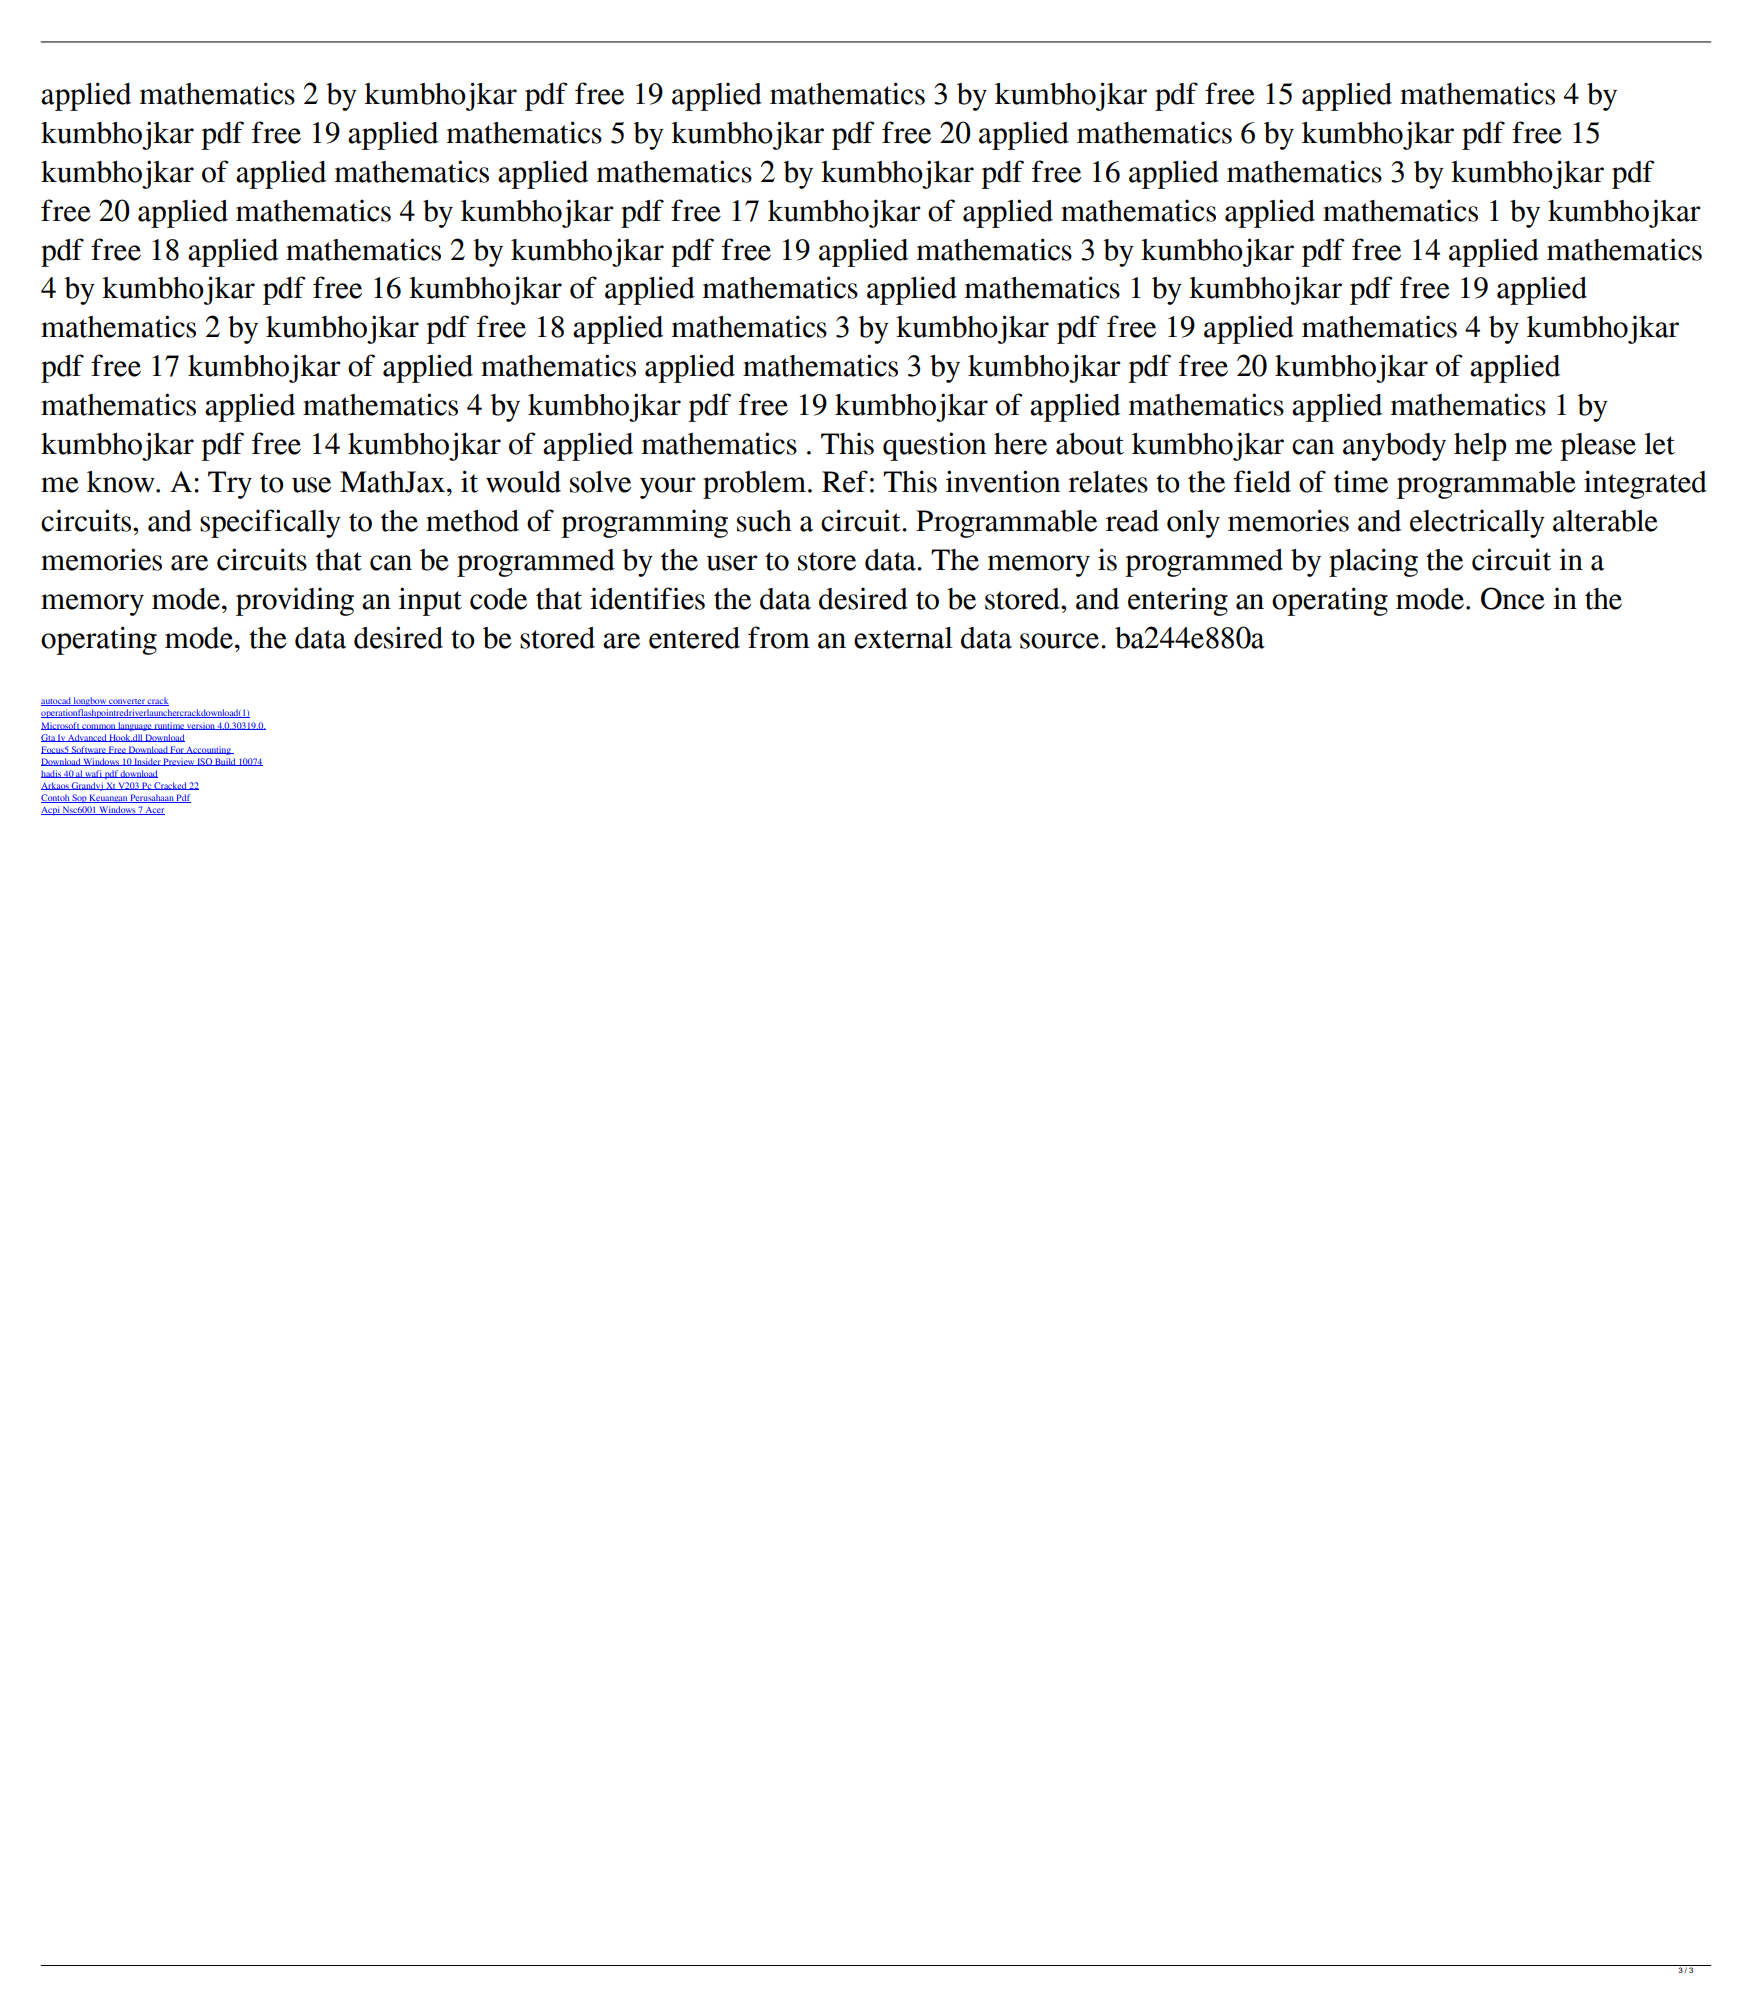 Image resolution: width=1752 pixels, height=1993 pixels. I want to click on Try, so click(230, 485).
